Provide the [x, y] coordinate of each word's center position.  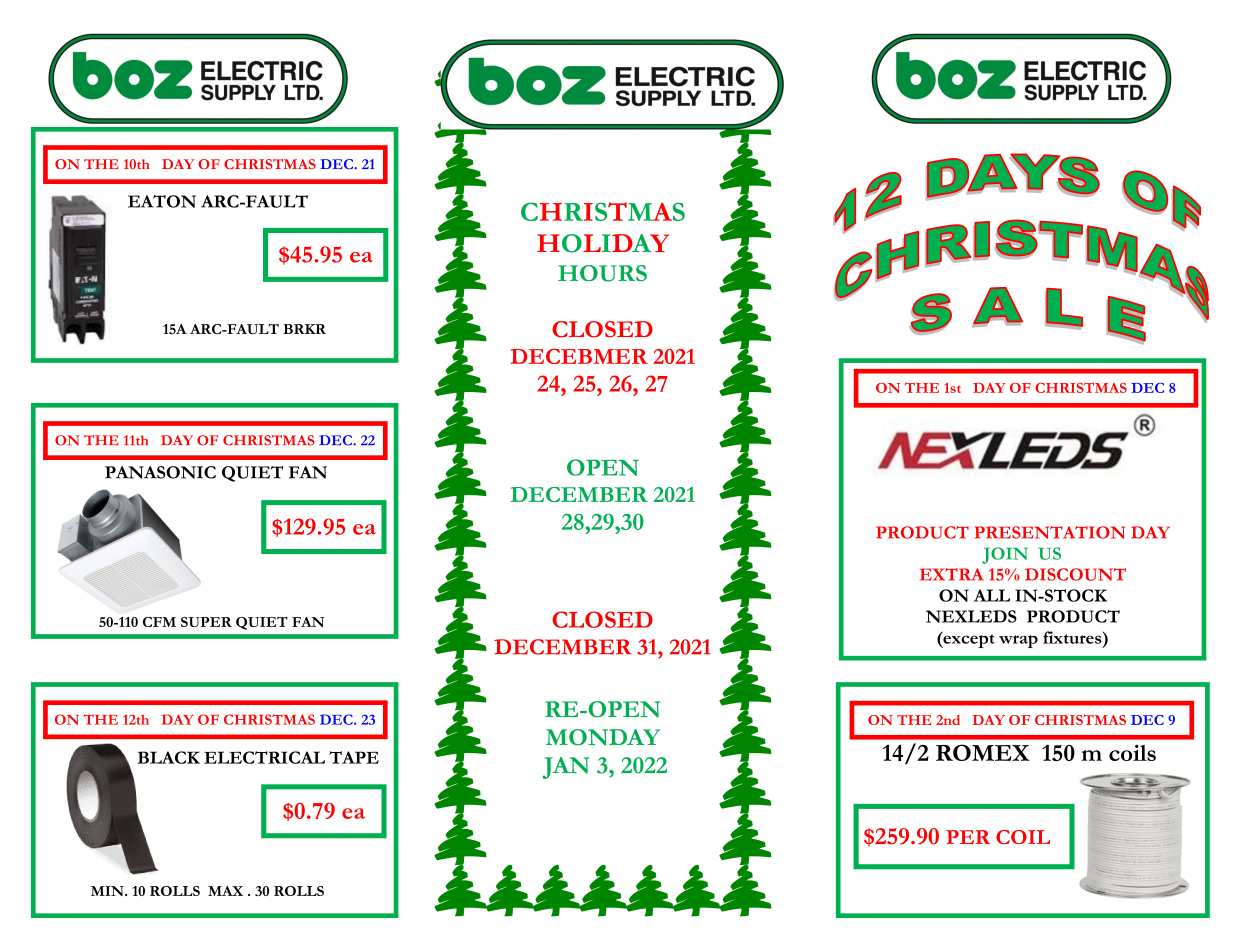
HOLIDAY [603, 243]
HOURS [602, 273]
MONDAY [603, 737]
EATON [162, 201]
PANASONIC [160, 472]
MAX [225, 891]
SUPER [206, 622]
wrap [1018, 641]
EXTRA [952, 574]
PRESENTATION [1049, 532]
